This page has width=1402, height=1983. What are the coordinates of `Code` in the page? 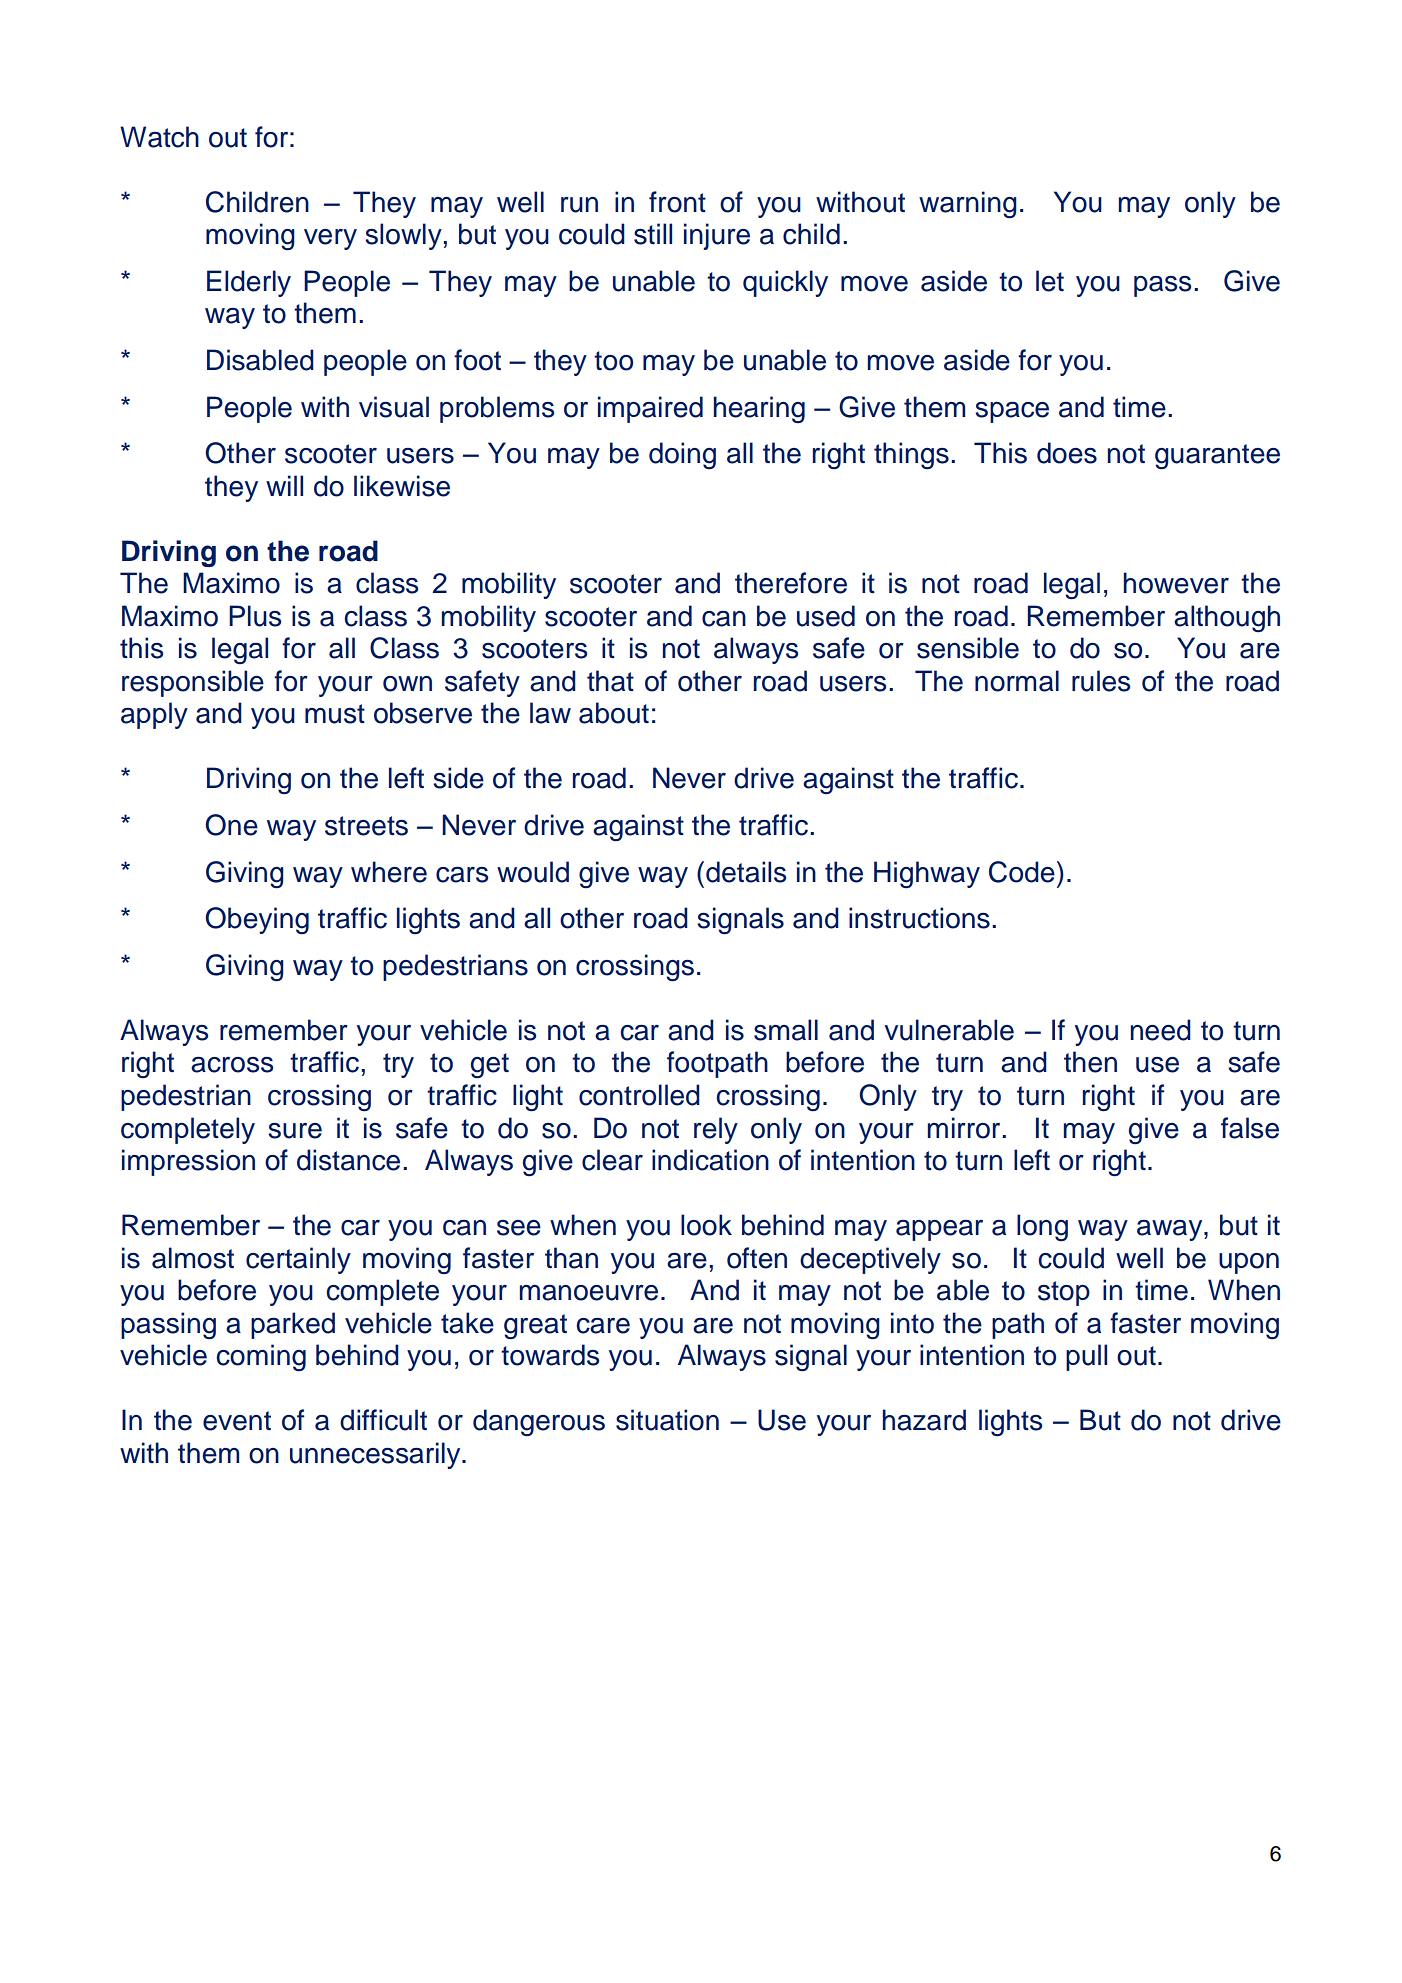 It's located at (1022, 872).
